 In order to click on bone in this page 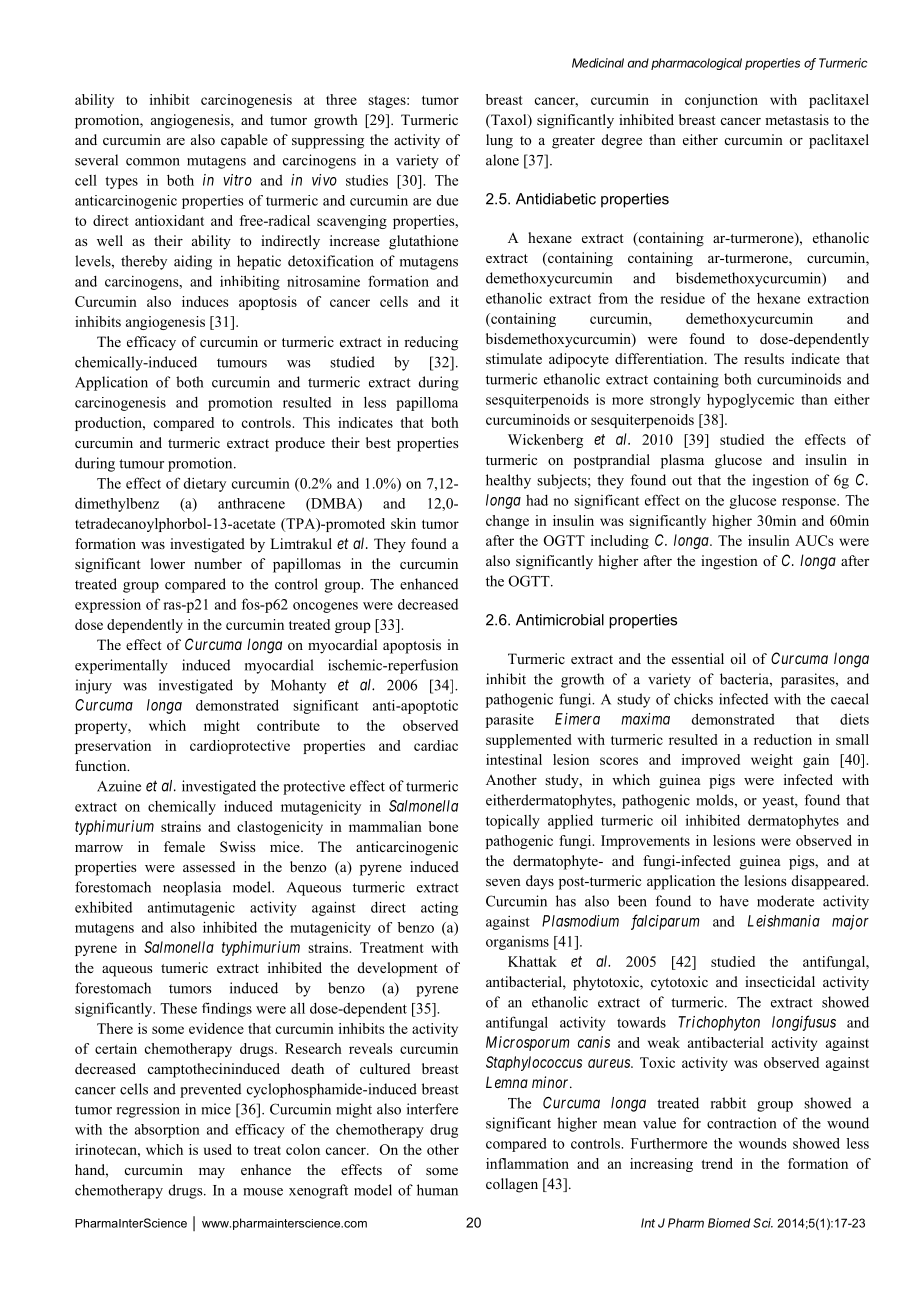, I will do `click(443, 826)`.
